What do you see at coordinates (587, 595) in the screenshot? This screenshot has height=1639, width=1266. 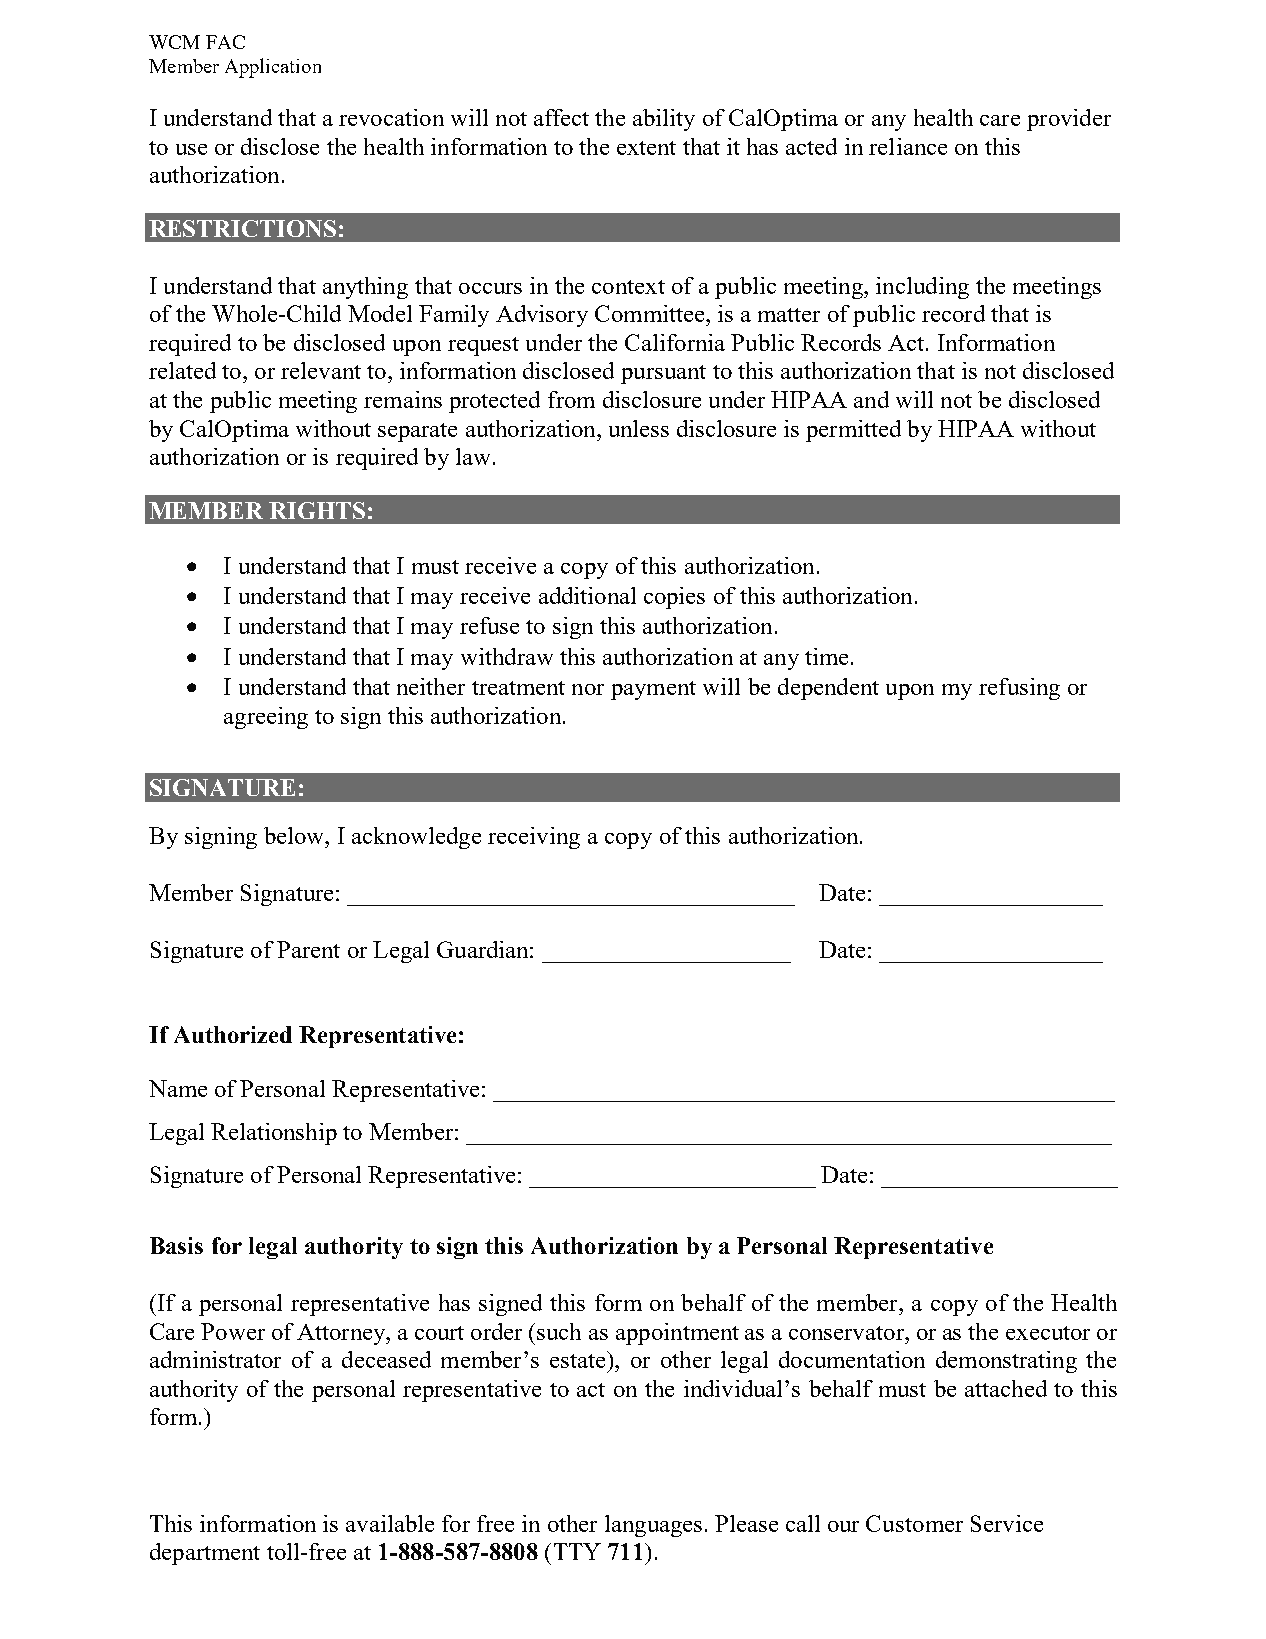 I see `additional` at bounding box center [587, 595].
